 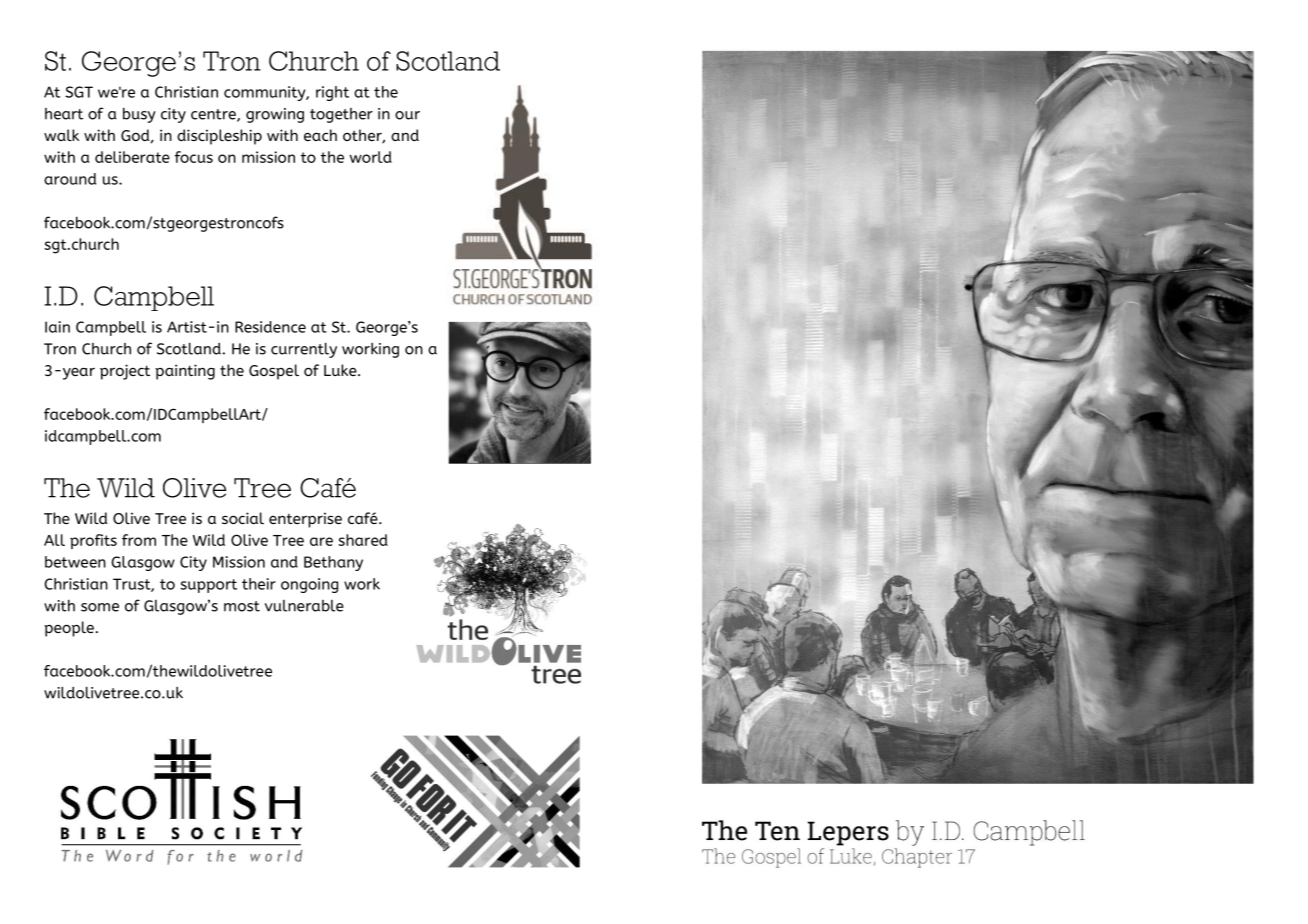 What do you see at coordinates (304, 350) in the document?
I see `currently` at bounding box center [304, 350].
